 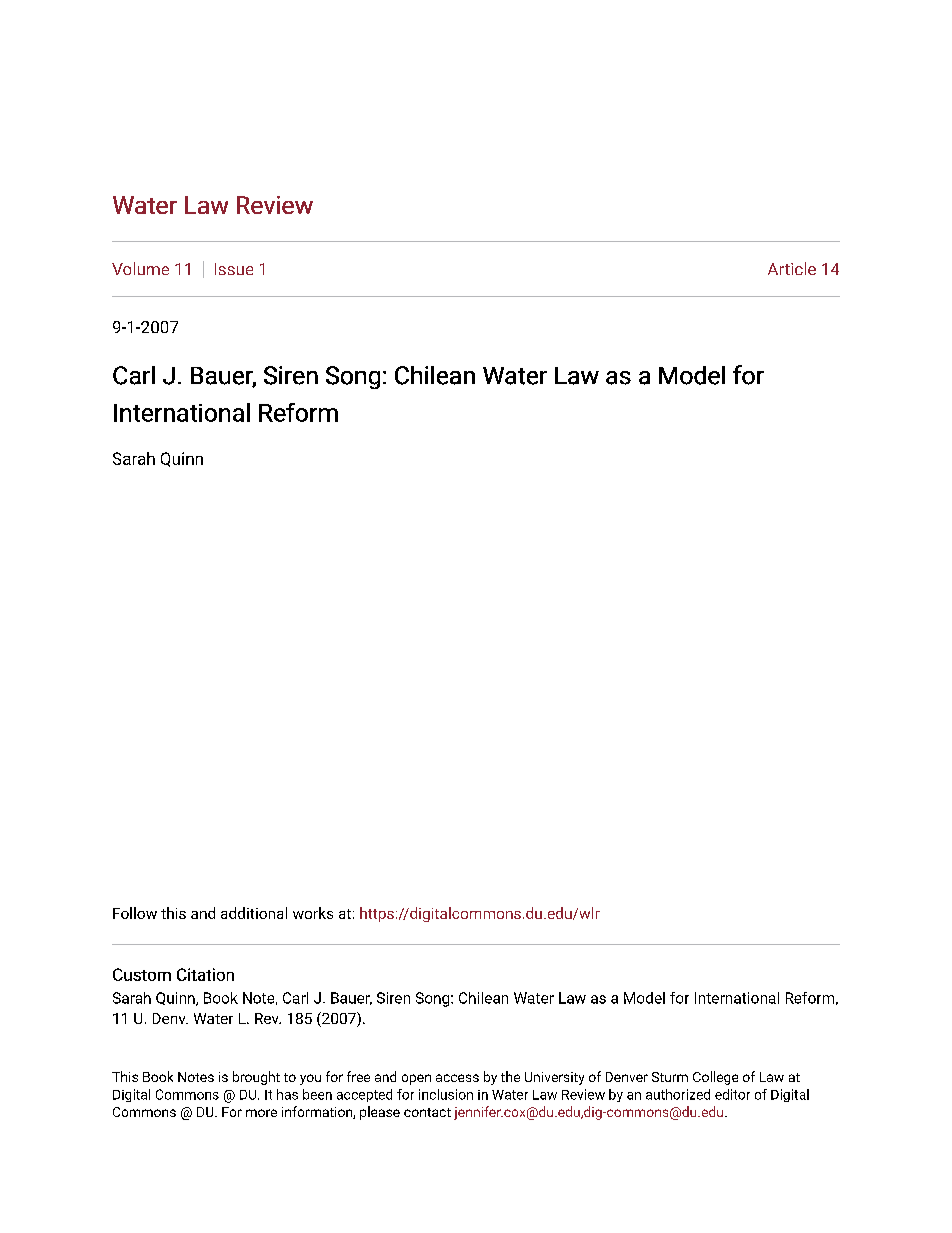 What do you see at coordinates (715, 1078) in the image?
I see `College` at bounding box center [715, 1078].
